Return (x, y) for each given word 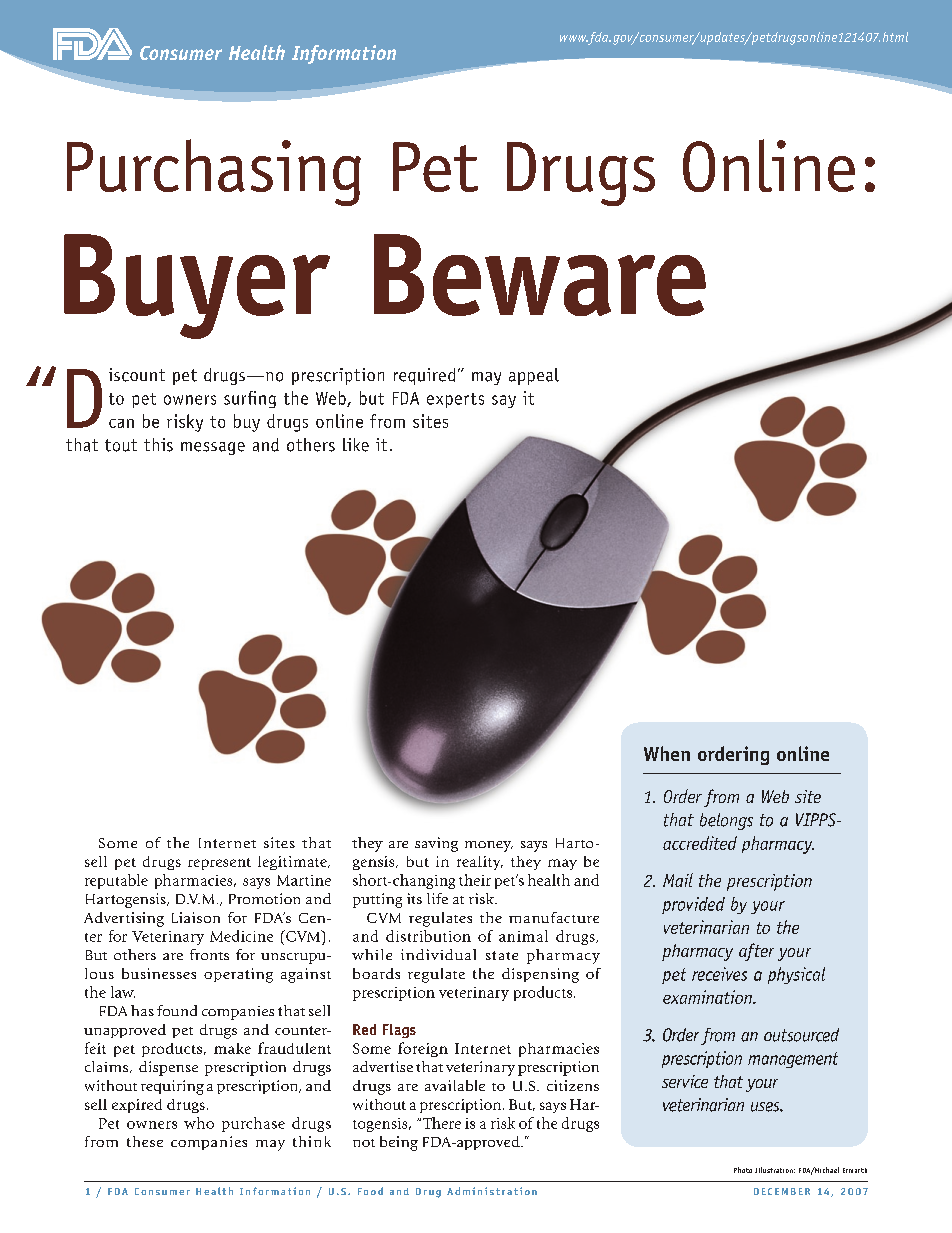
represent (219, 864)
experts (455, 400)
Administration (492, 1191)
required (424, 376)
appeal (534, 376)
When (667, 753)
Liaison (196, 917)
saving (436, 844)
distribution (428, 936)
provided (693, 905)
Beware (540, 275)
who (199, 1123)
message (213, 448)
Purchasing (214, 172)
